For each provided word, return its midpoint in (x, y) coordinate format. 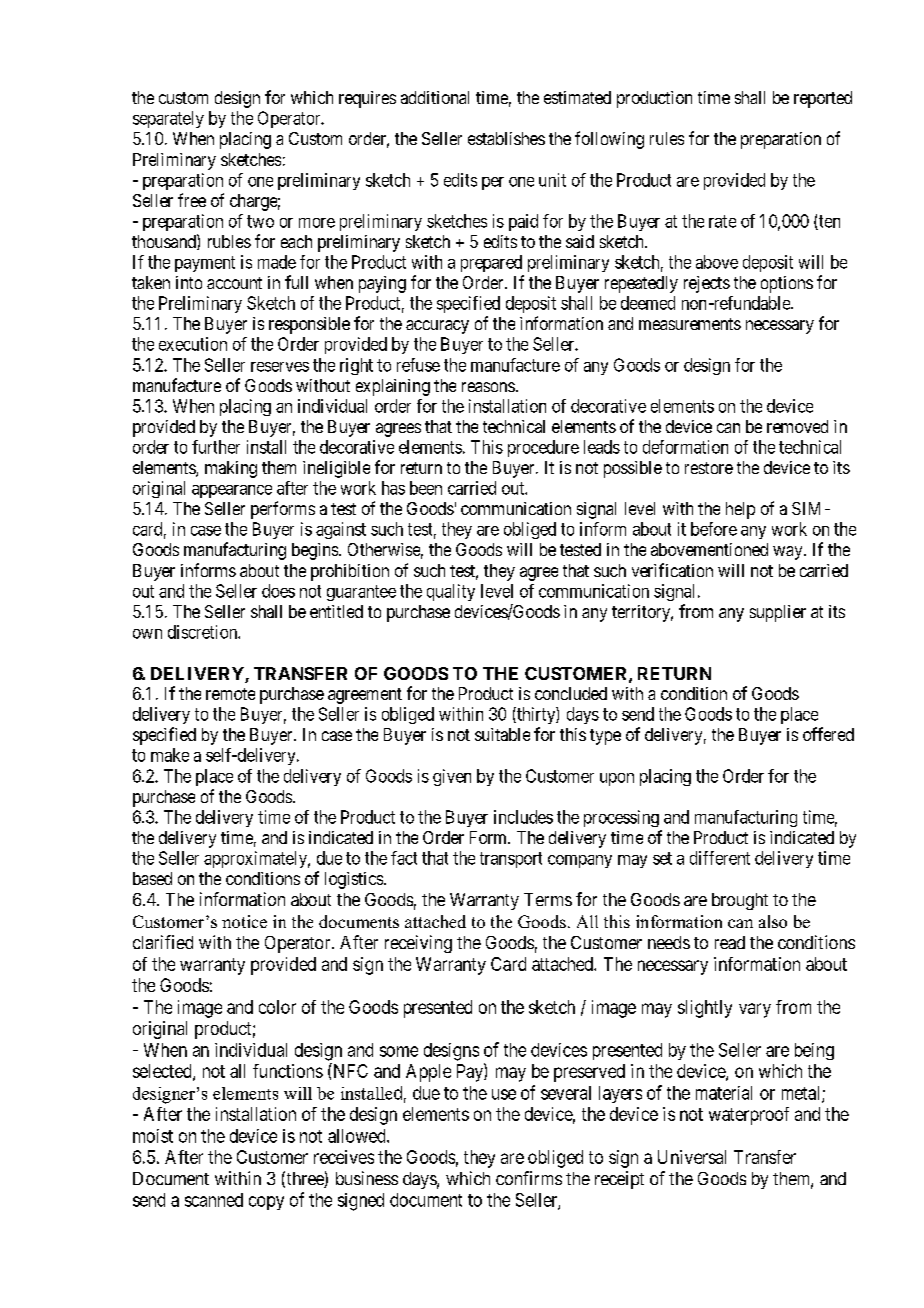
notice (244, 921)
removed (797, 426)
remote (230, 694)
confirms (529, 1178)
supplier (778, 613)
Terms (548, 899)
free (192, 200)
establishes (506, 138)
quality (451, 592)
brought (740, 901)
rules (667, 138)
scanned (214, 1200)
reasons (488, 387)
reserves (280, 367)
